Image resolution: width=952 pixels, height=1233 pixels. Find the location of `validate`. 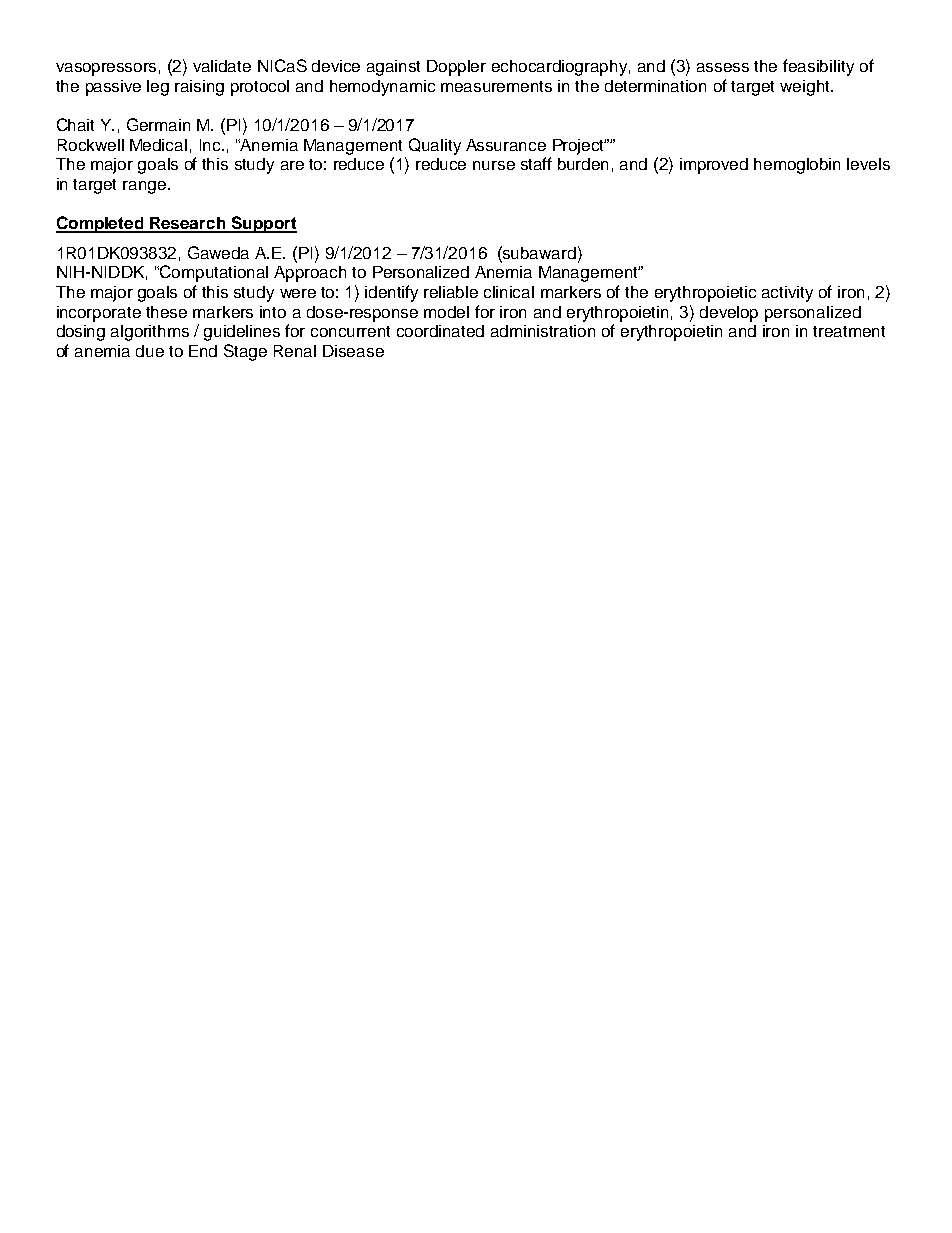

validate is located at coordinates (222, 66).
